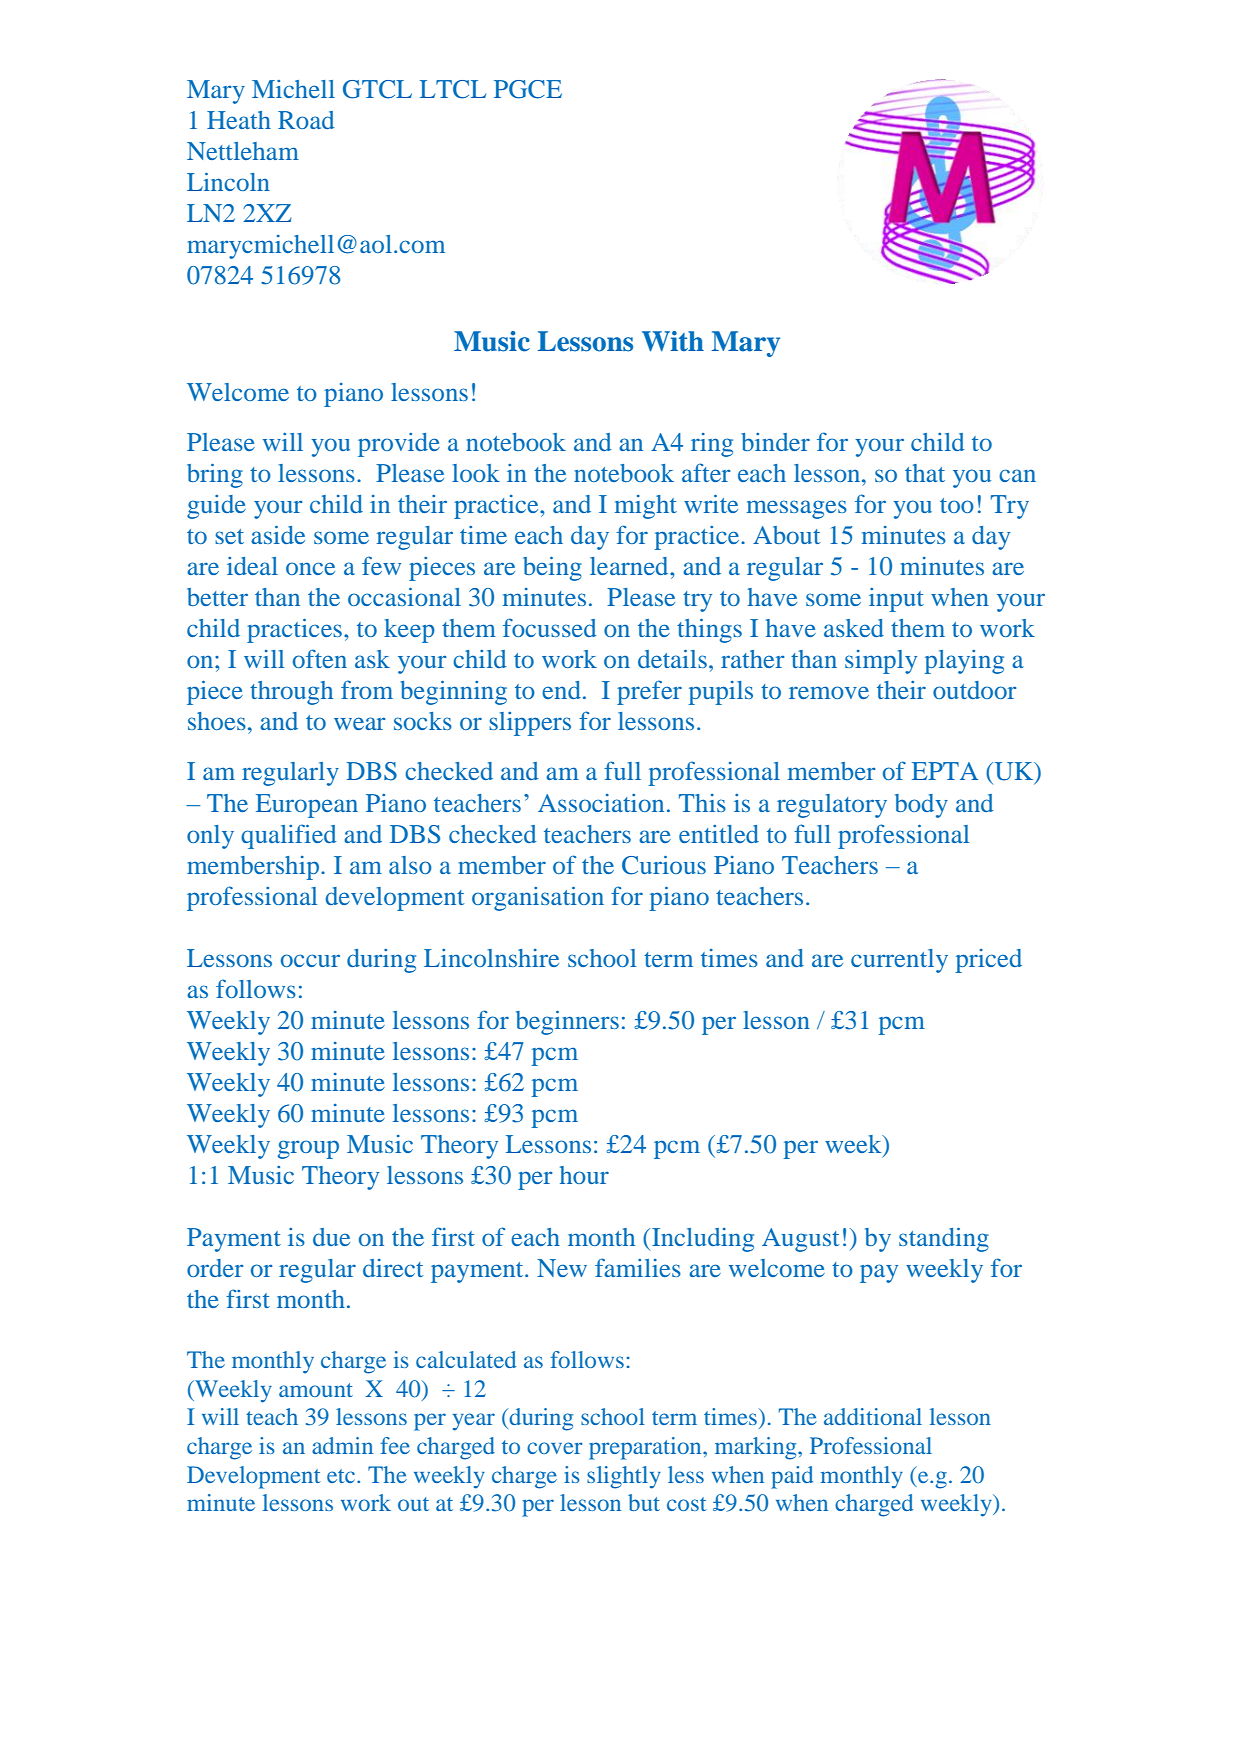  Describe the element at coordinates (601, 803) in the image. I see `Association` at that location.
